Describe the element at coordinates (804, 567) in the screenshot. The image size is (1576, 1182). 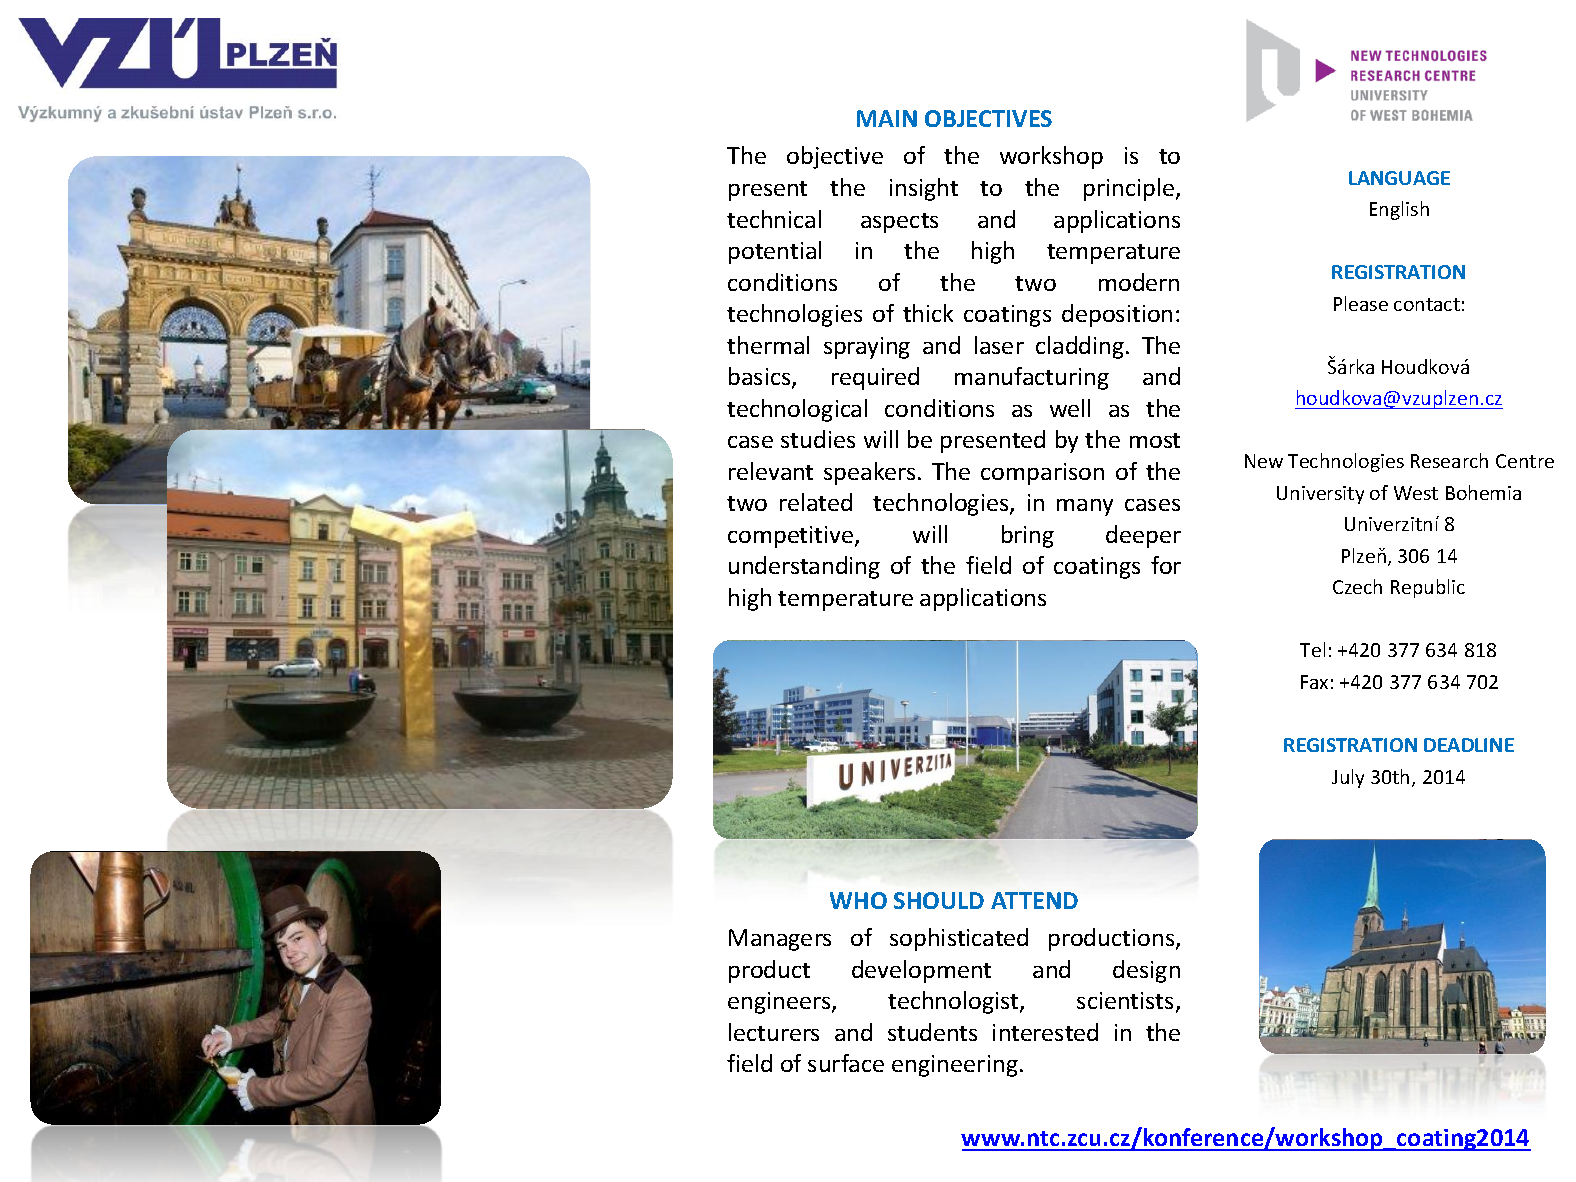
I see `understanding` at that location.
